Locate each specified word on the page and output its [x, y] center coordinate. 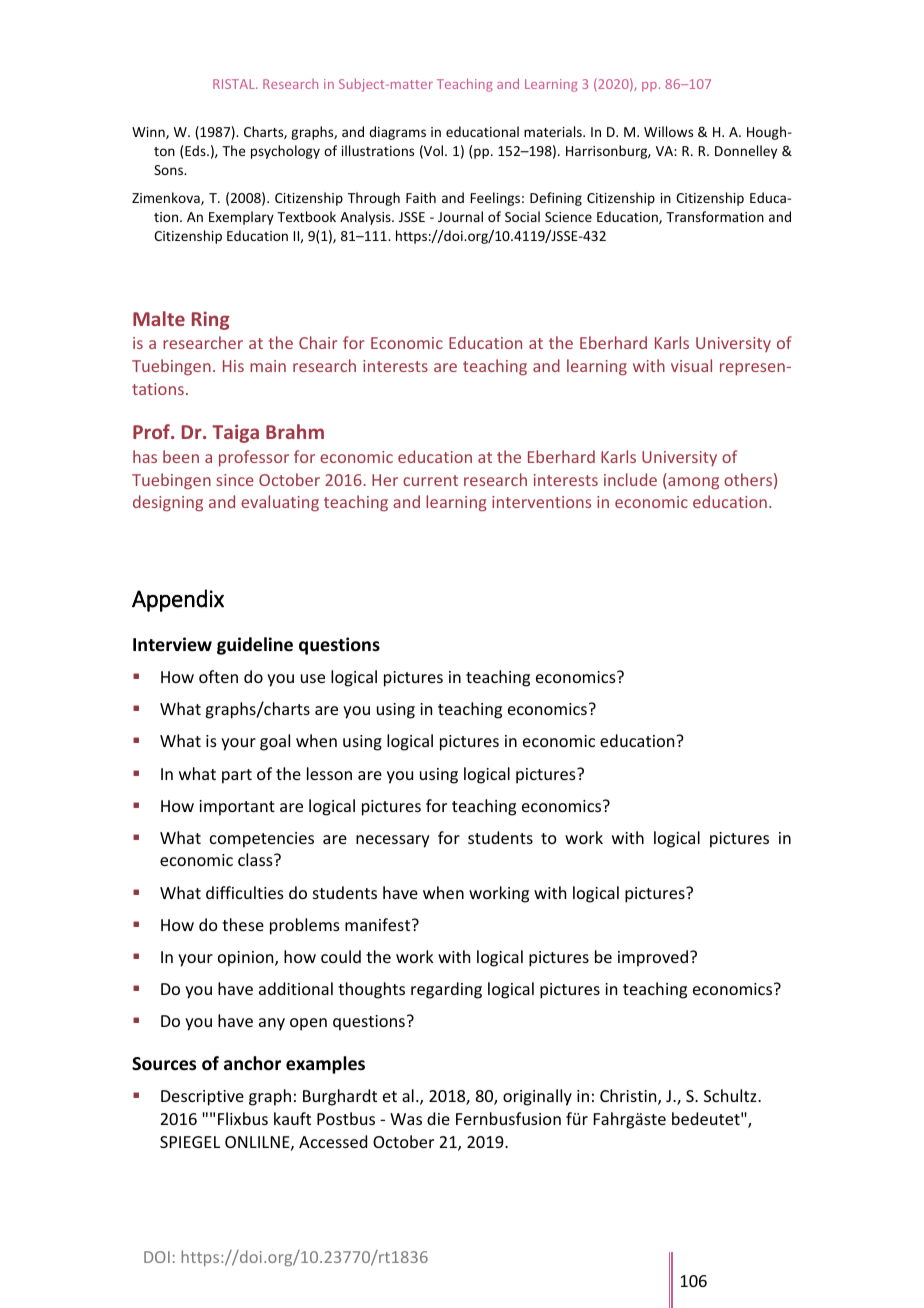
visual [691, 365]
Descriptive [202, 1098]
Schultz [731, 1095]
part [237, 776]
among [692, 483]
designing [168, 503]
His [233, 366]
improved [654, 958]
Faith [421, 197]
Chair [318, 342]
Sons [170, 170]
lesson [329, 773]
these [243, 924]
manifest [379, 924]
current [430, 480]
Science [568, 217]
